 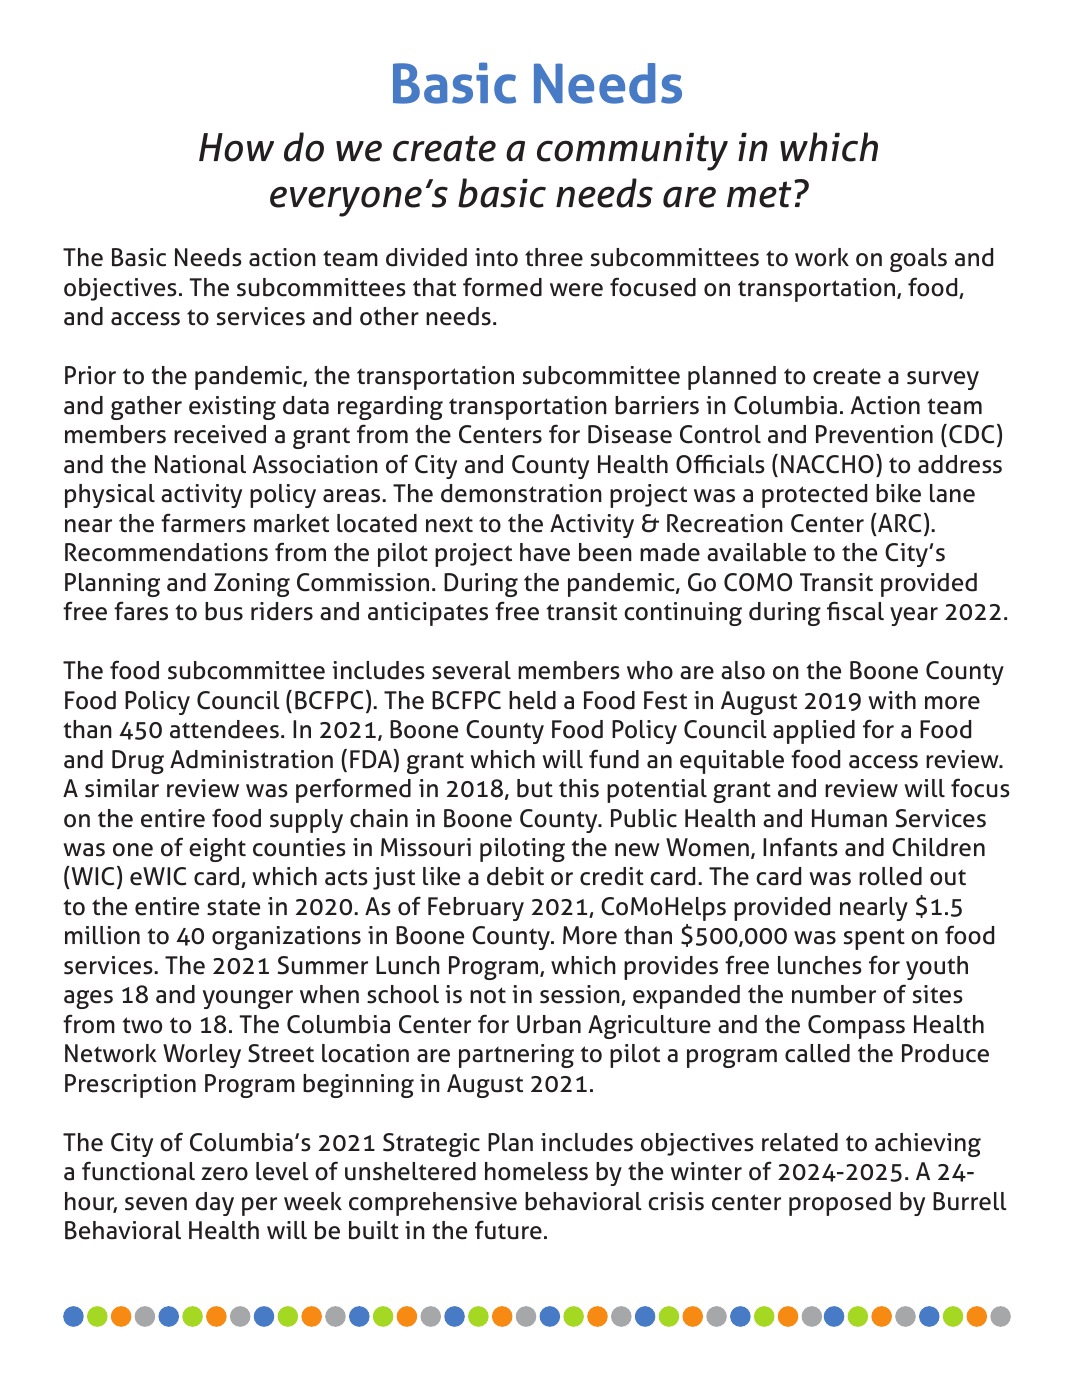 What do you see at coordinates (236, 147) in the image?
I see `How` at bounding box center [236, 147].
